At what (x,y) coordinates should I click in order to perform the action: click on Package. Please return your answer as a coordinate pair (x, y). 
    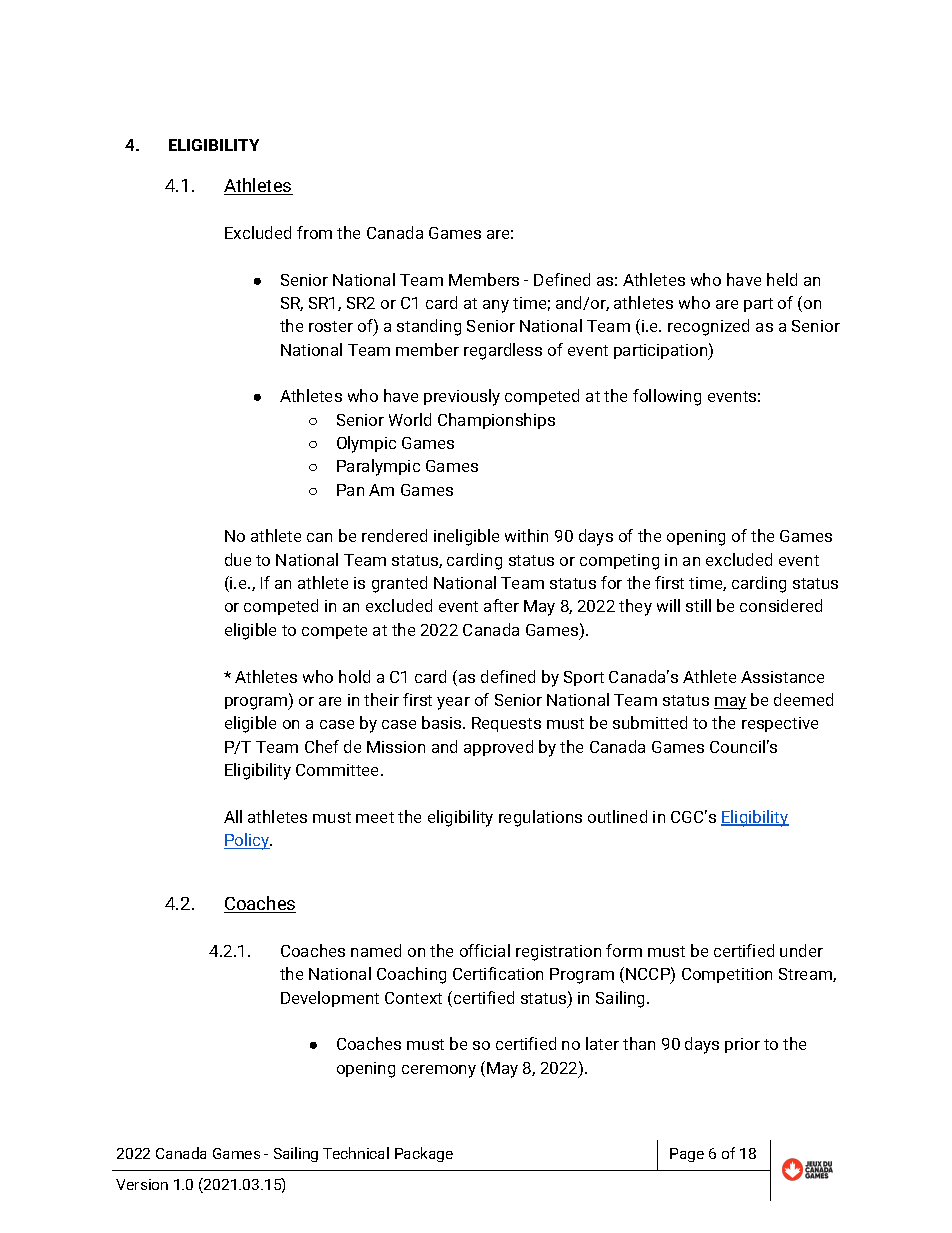
    Looking at the image, I should click on (424, 1154).
